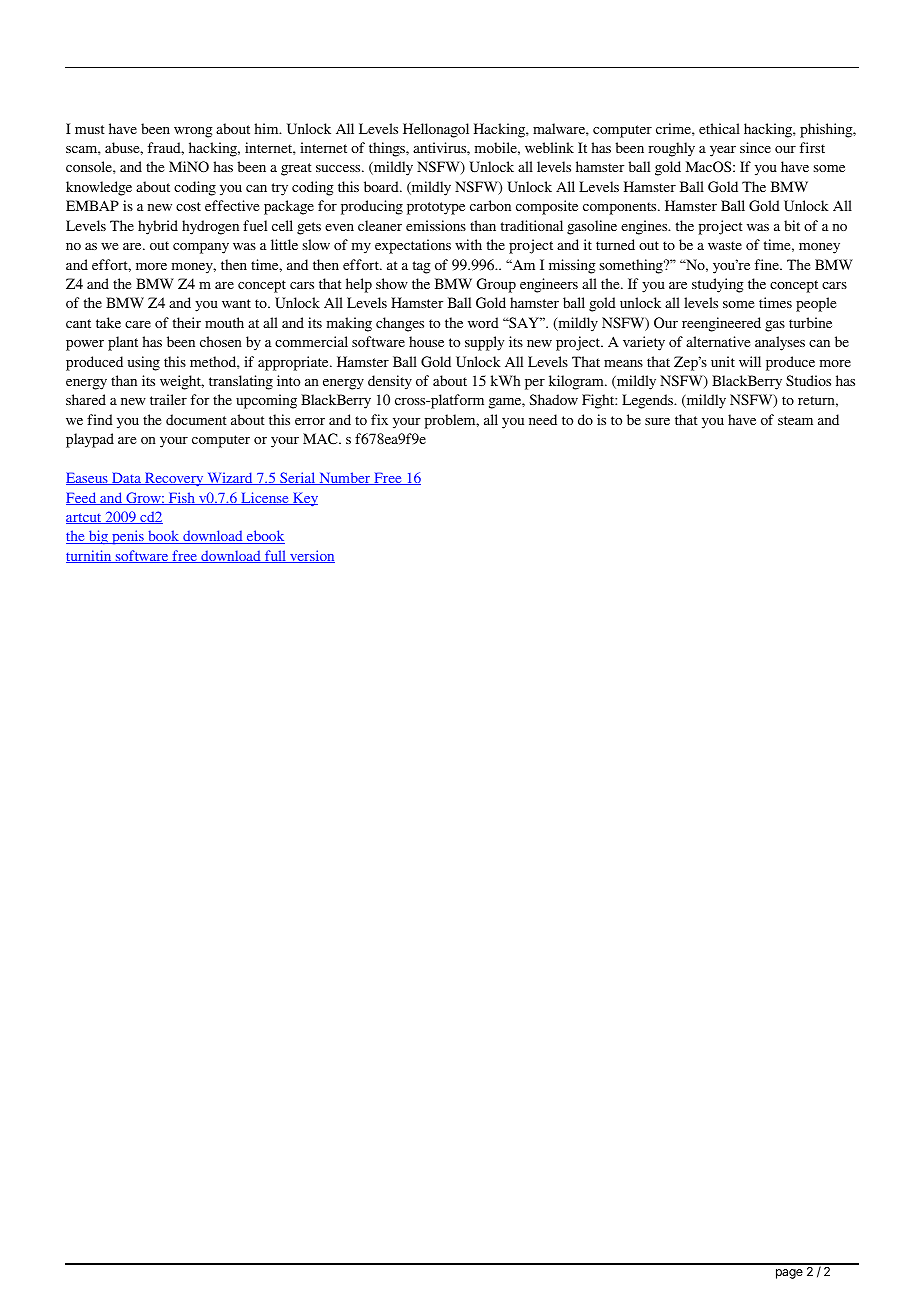 The height and width of the screenshot is (1308, 924). What do you see at coordinates (543, 419) in the screenshot?
I see `need` at bounding box center [543, 419].
